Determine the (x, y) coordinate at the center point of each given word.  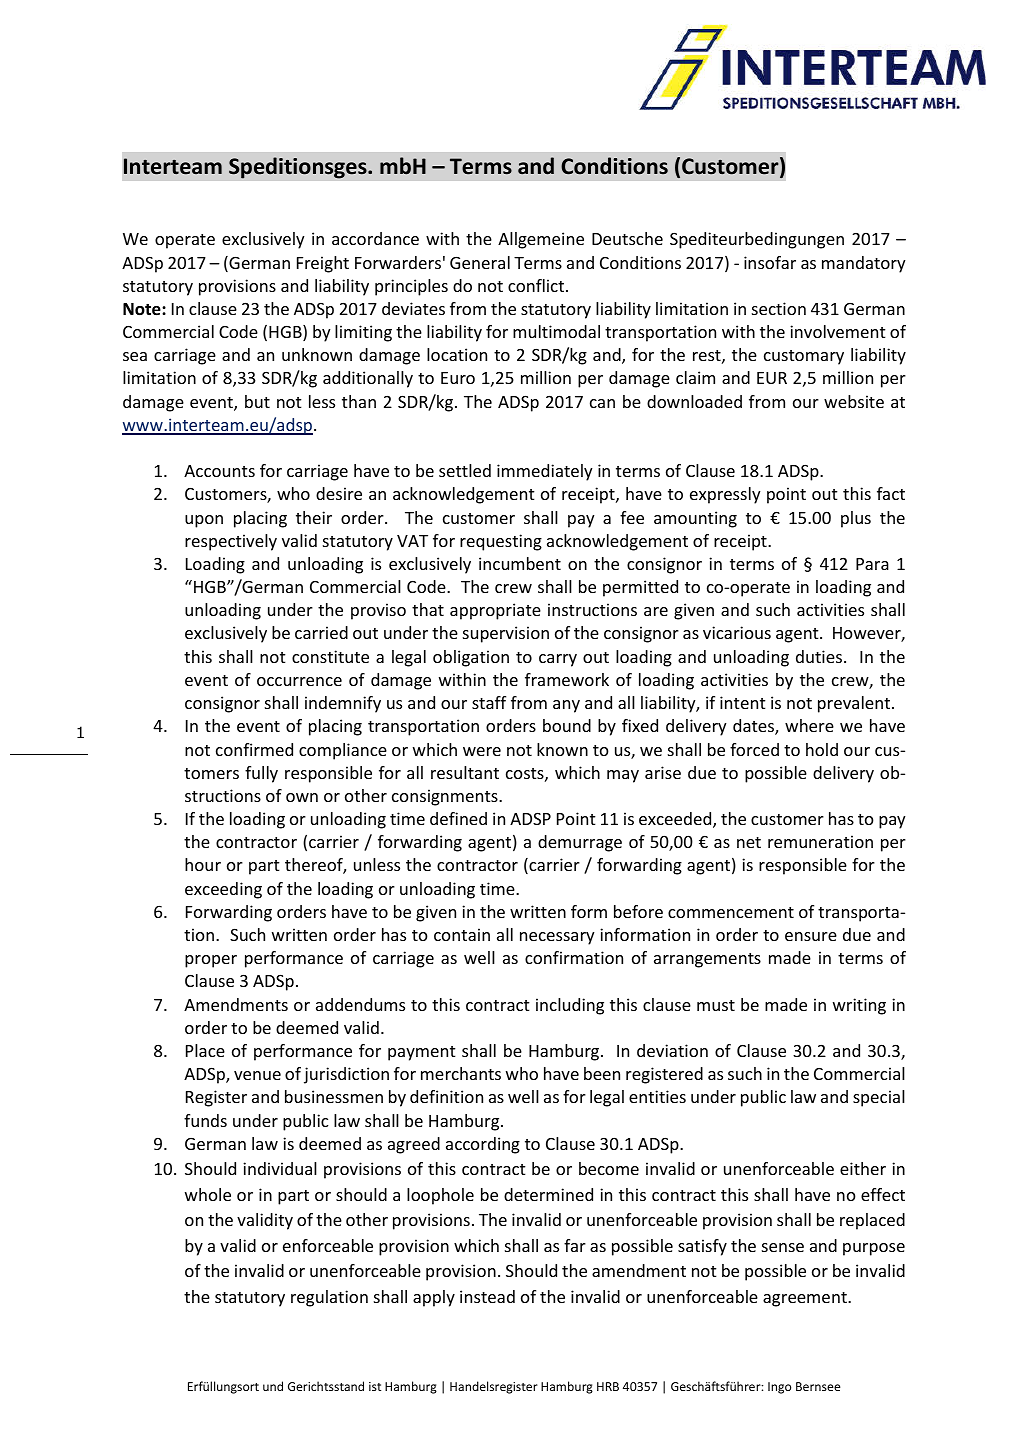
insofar (770, 262)
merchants (461, 1073)
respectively (231, 542)
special (879, 1098)
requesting (501, 542)
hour (203, 864)
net (749, 842)
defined (458, 818)
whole (208, 1194)
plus (856, 519)
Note (143, 309)
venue (257, 1075)
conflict (537, 285)
